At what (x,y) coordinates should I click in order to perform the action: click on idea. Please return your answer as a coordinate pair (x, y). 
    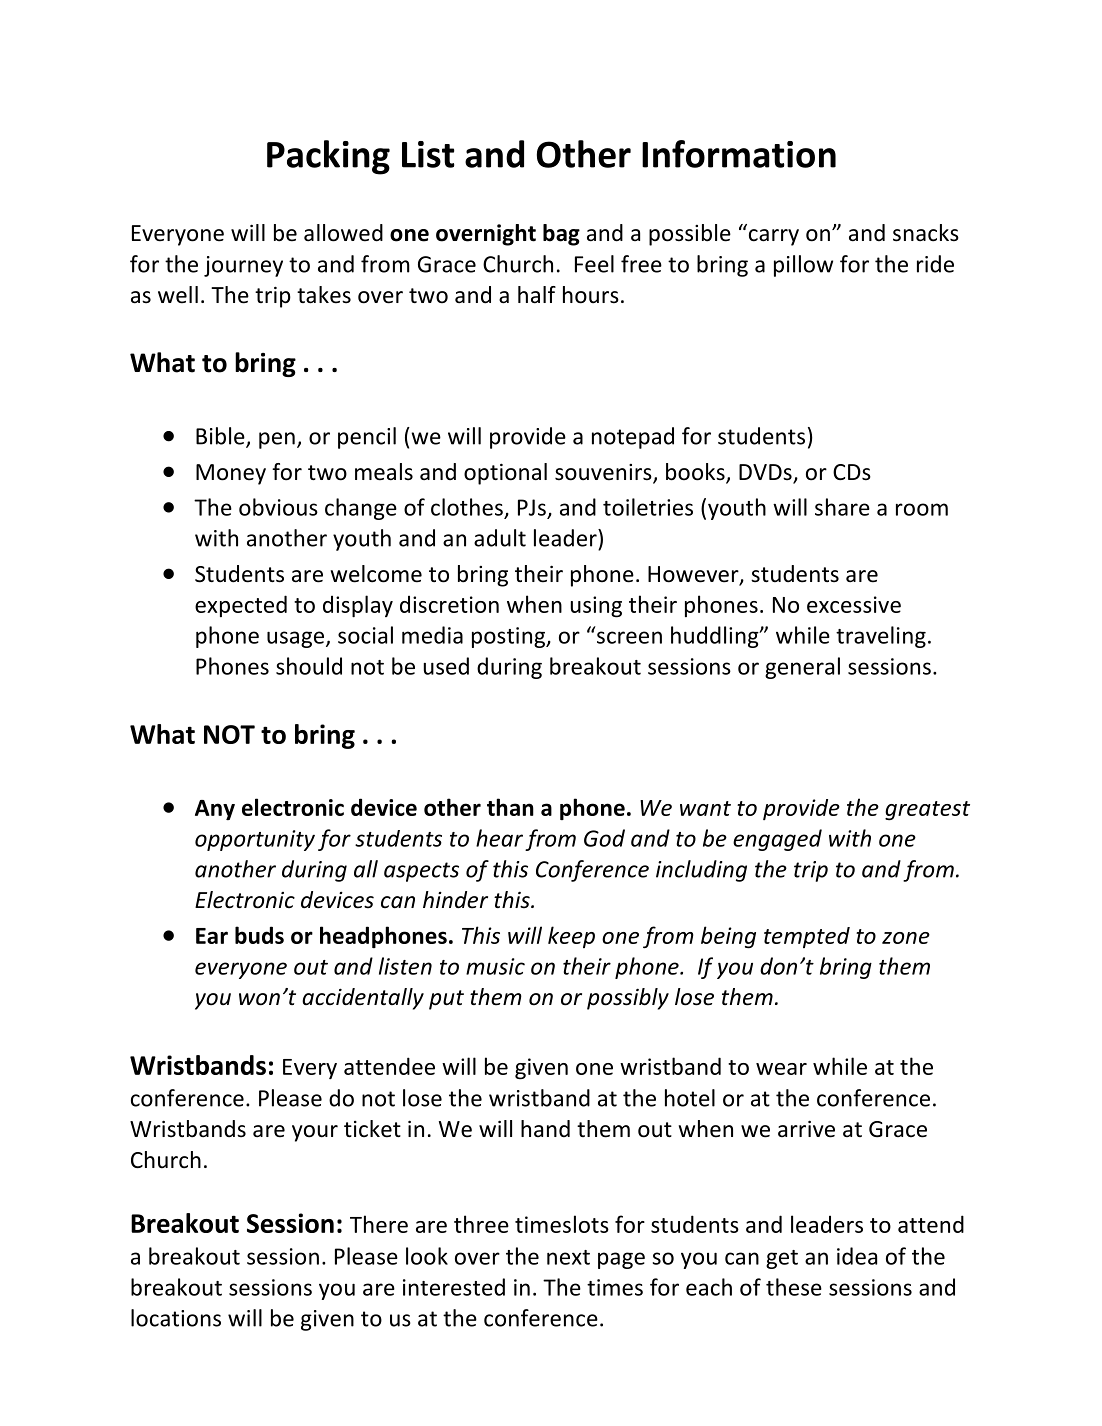
    Looking at the image, I should click on (857, 1256).
